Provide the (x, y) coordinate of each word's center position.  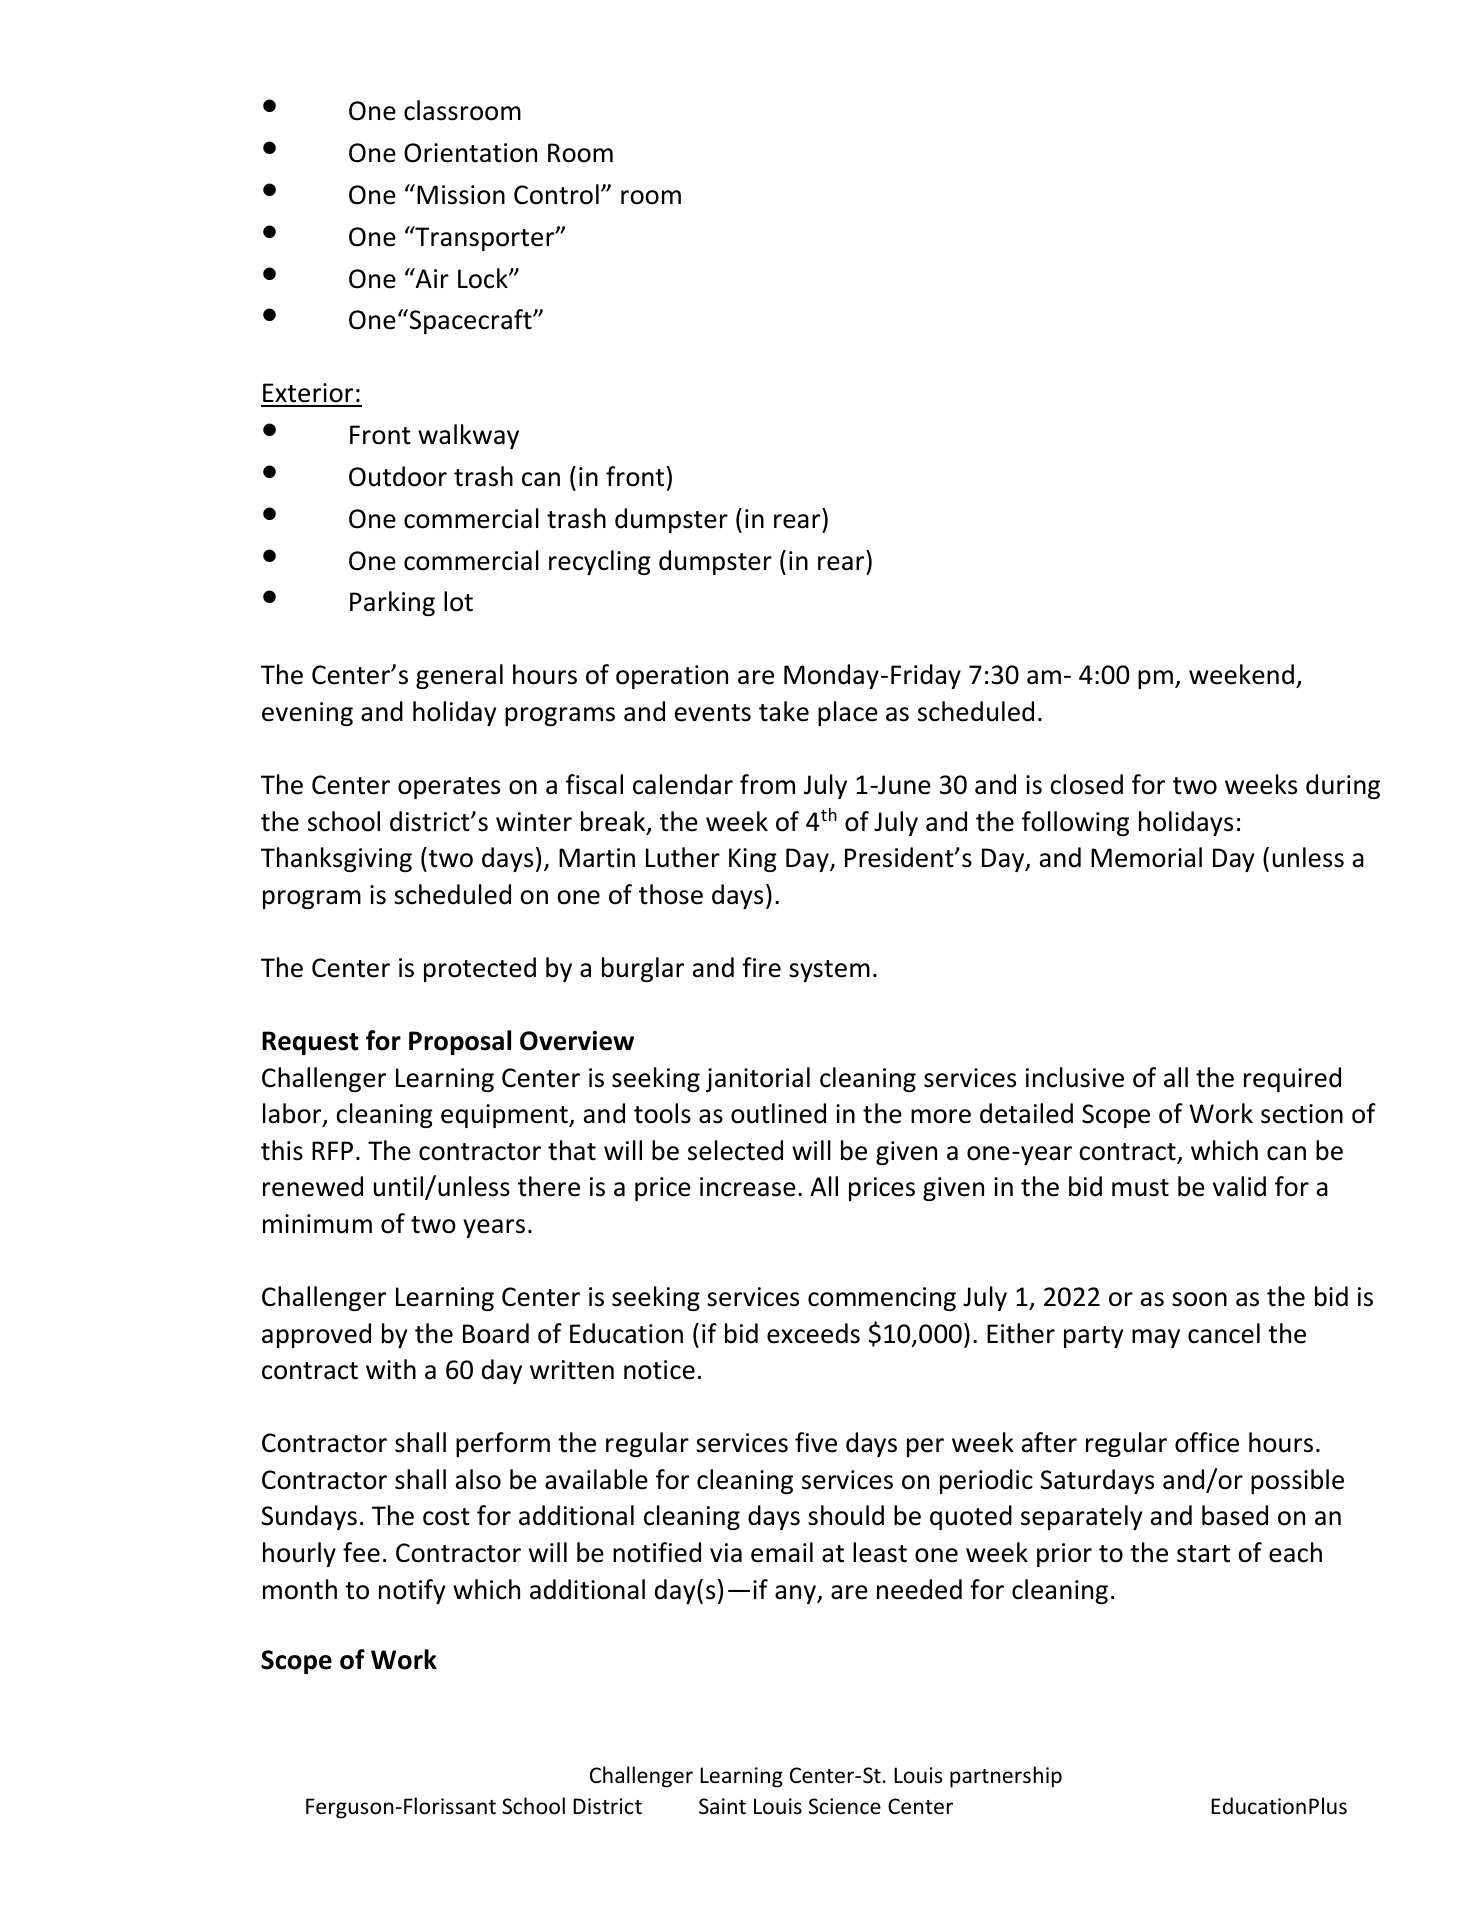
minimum (317, 1224)
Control (556, 194)
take (784, 711)
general (459, 676)
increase (748, 1187)
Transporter (485, 238)
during (1343, 786)
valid (1239, 1186)
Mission (461, 195)
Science (845, 1806)
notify (412, 1591)
